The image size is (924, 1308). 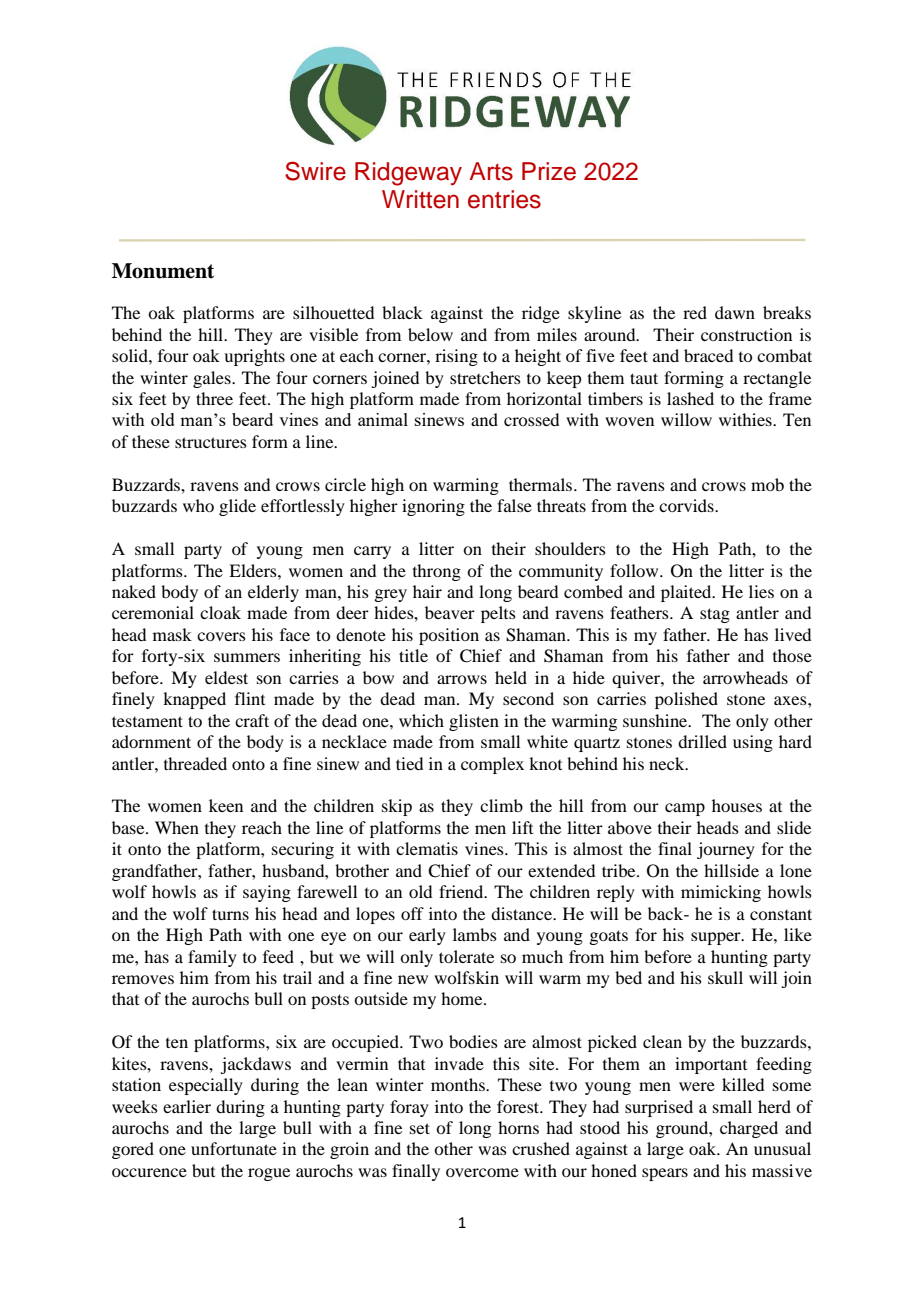 What do you see at coordinates (163, 271) in the page?
I see `Monument` at bounding box center [163, 271].
